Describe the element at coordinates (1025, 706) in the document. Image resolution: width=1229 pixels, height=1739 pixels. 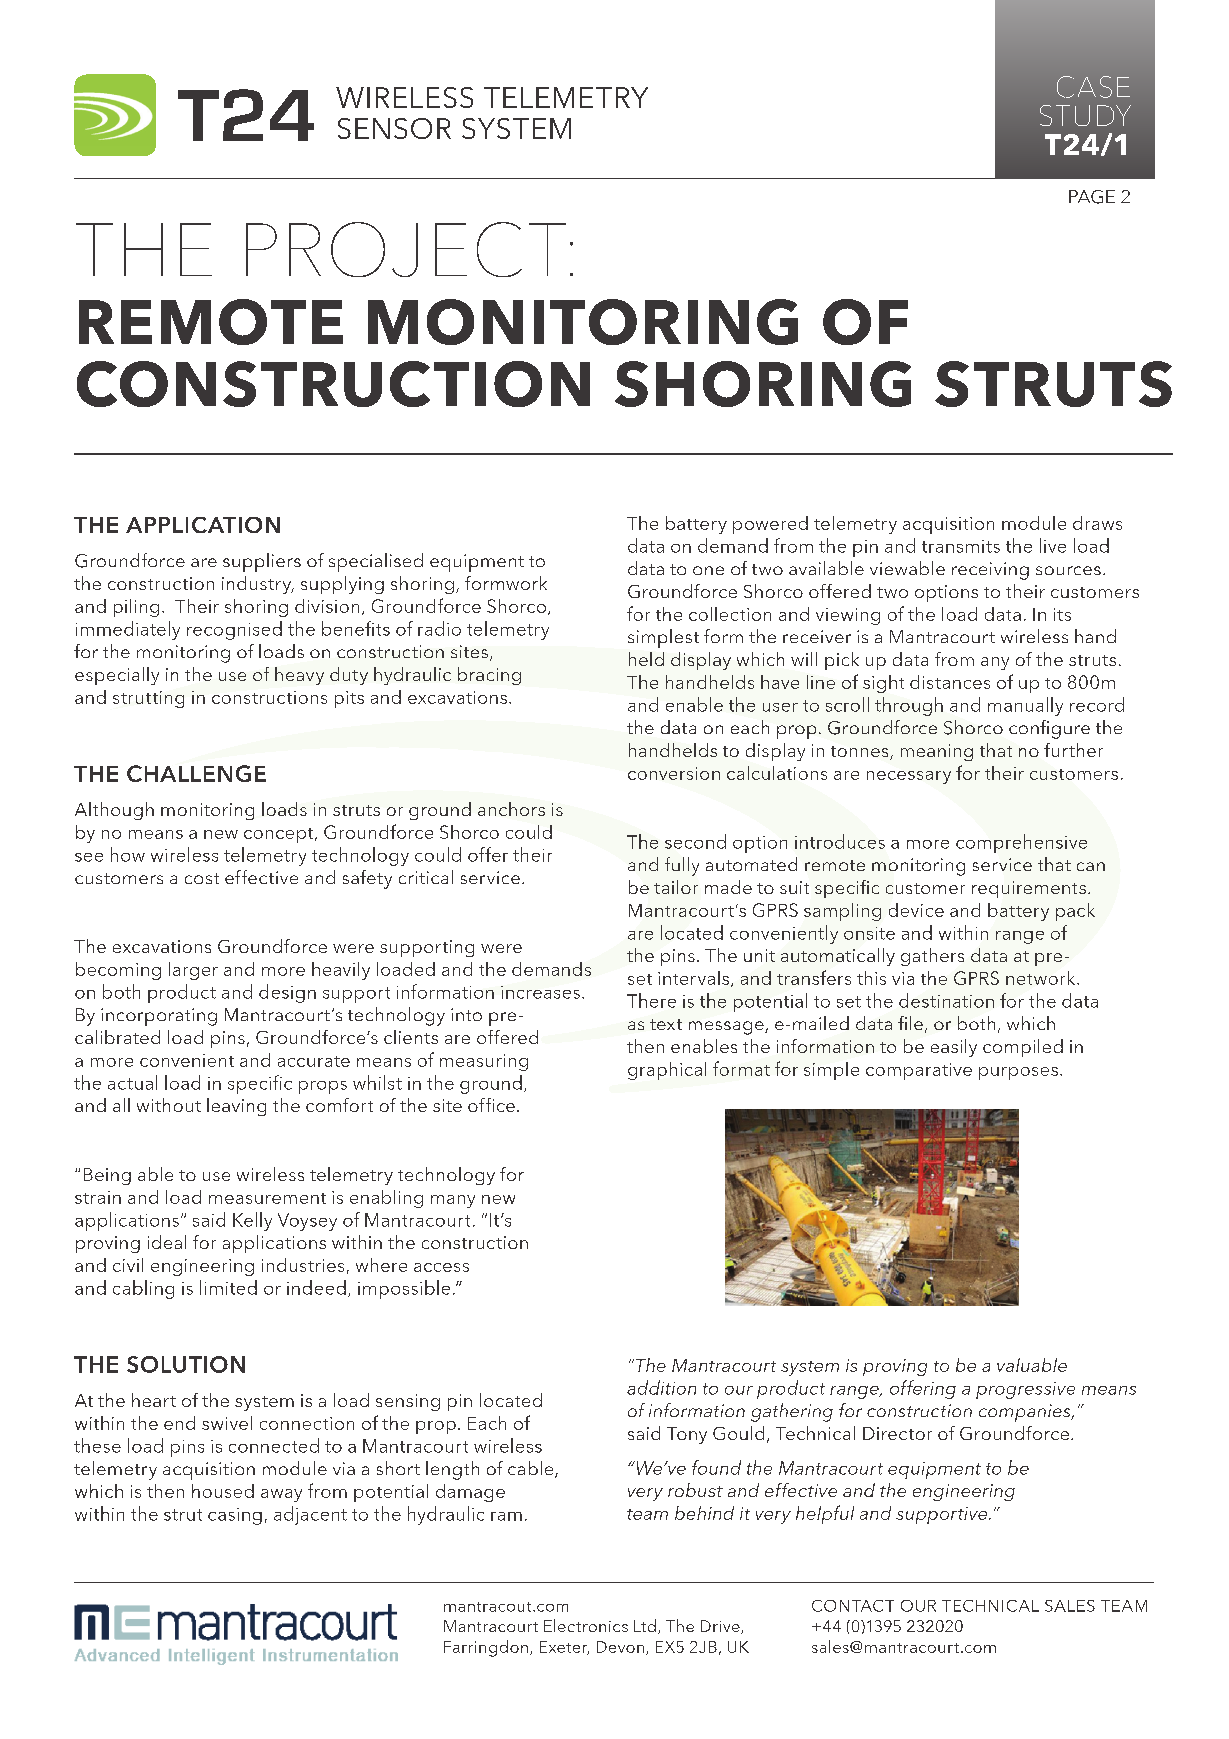
I see `manually` at that location.
